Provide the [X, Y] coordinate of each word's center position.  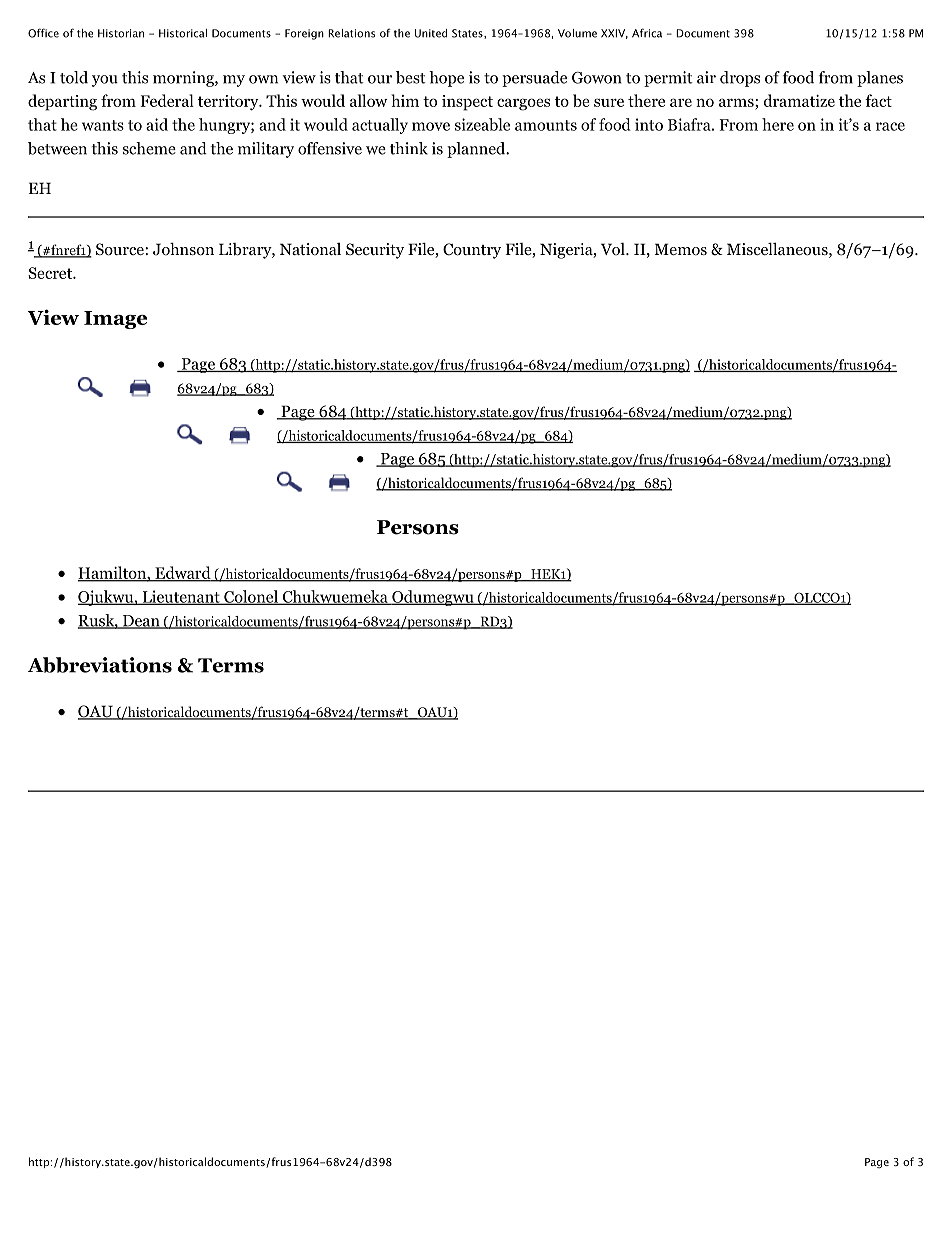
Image [115, 320]
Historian [121, 33]
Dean [141, 622]
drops [740, 79]
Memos [680, 249]
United [431, 33]
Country [472, 251]
